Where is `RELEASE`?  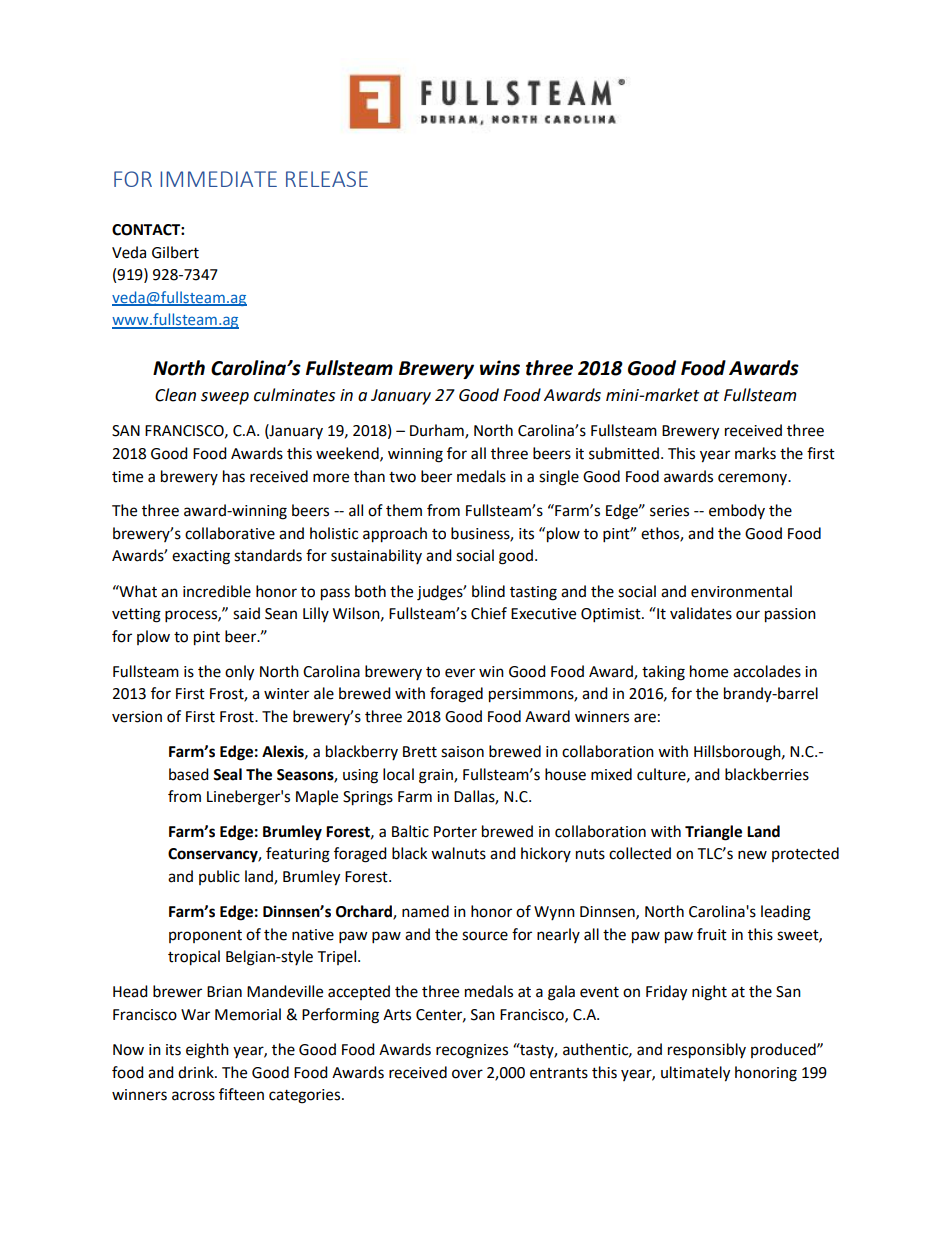 RELEASE is located at coordinates (327, 179).
